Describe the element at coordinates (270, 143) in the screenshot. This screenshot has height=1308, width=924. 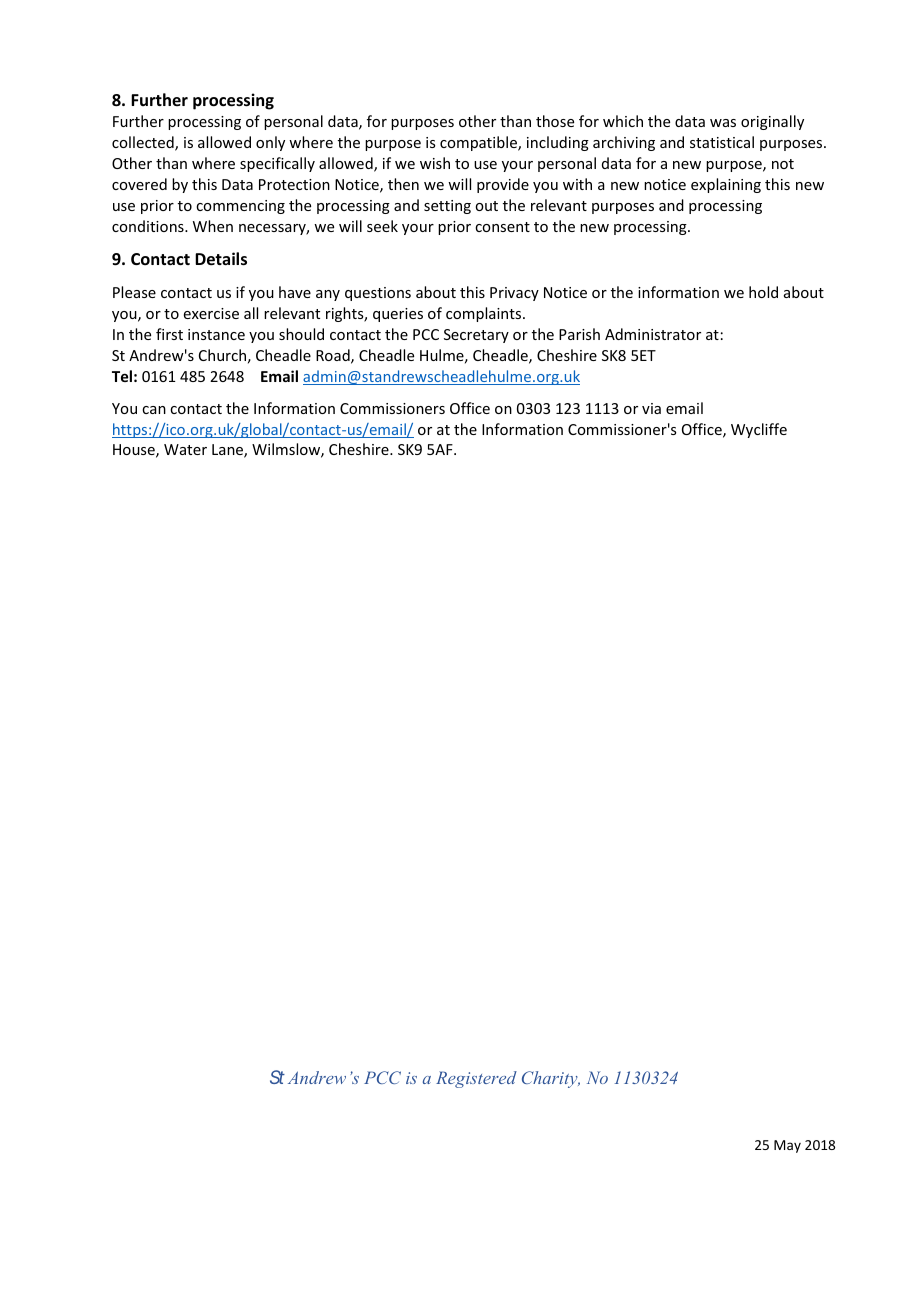
I see `only` at that location.
